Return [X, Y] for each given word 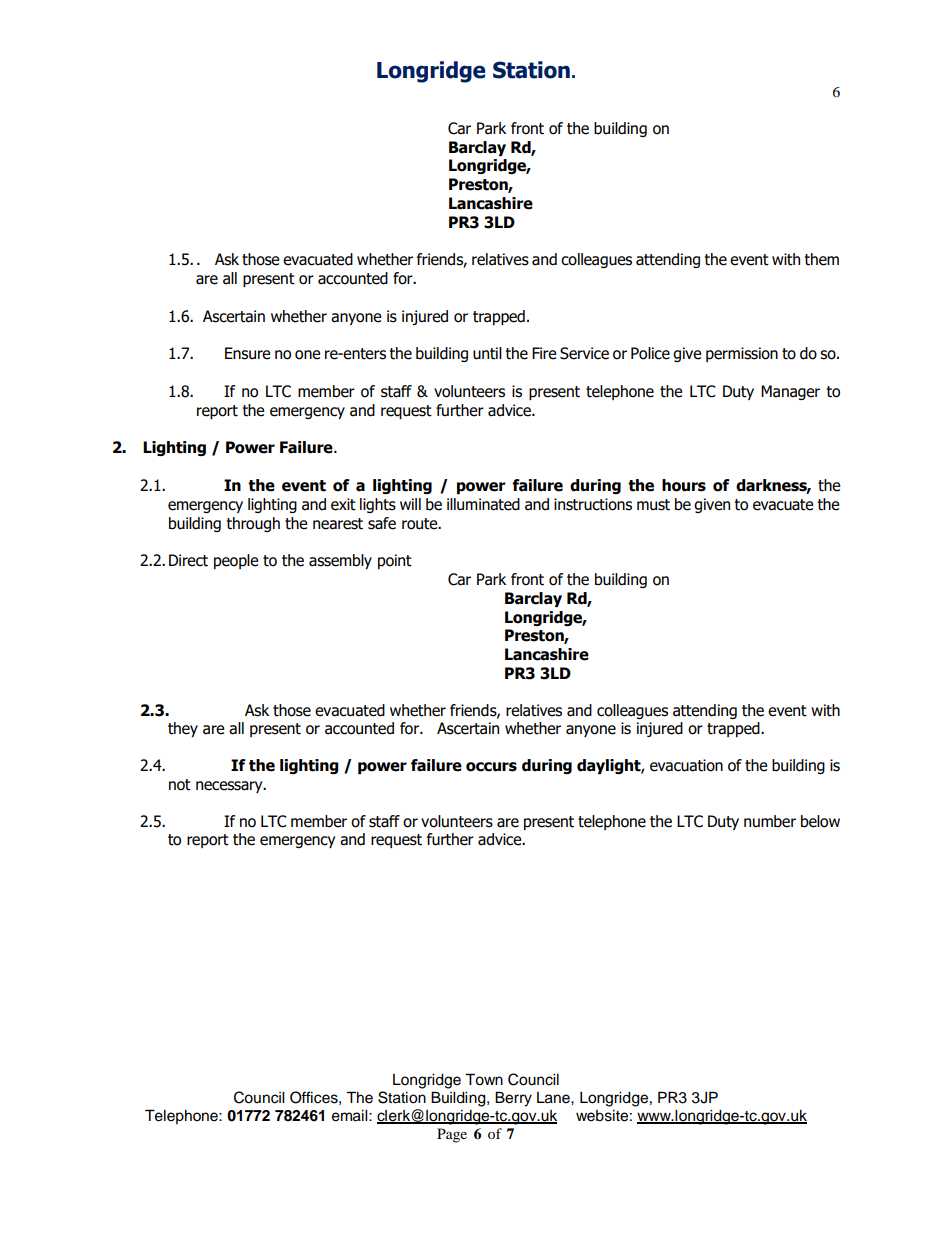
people [236, 561]
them [822, 259]
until [487, 353]
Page [452, 1135]
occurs [491, 767]
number [770, 821]
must [653, 505]
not [180, 785]
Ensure [248, 353]
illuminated [483, 504]
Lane [554, 1098]
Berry [513, 1099]
